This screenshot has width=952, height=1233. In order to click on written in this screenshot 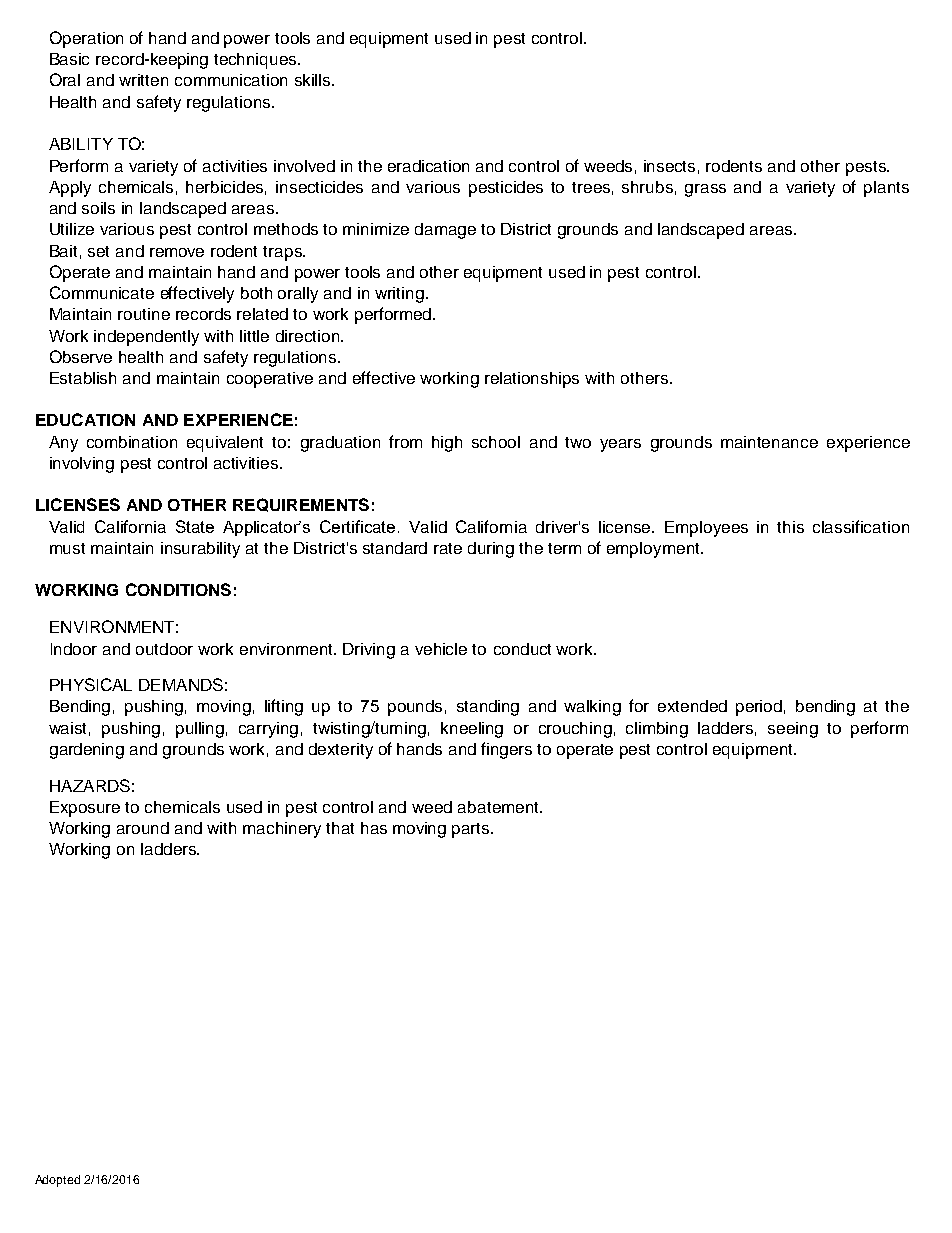, I will do `click(143, 80)`.
